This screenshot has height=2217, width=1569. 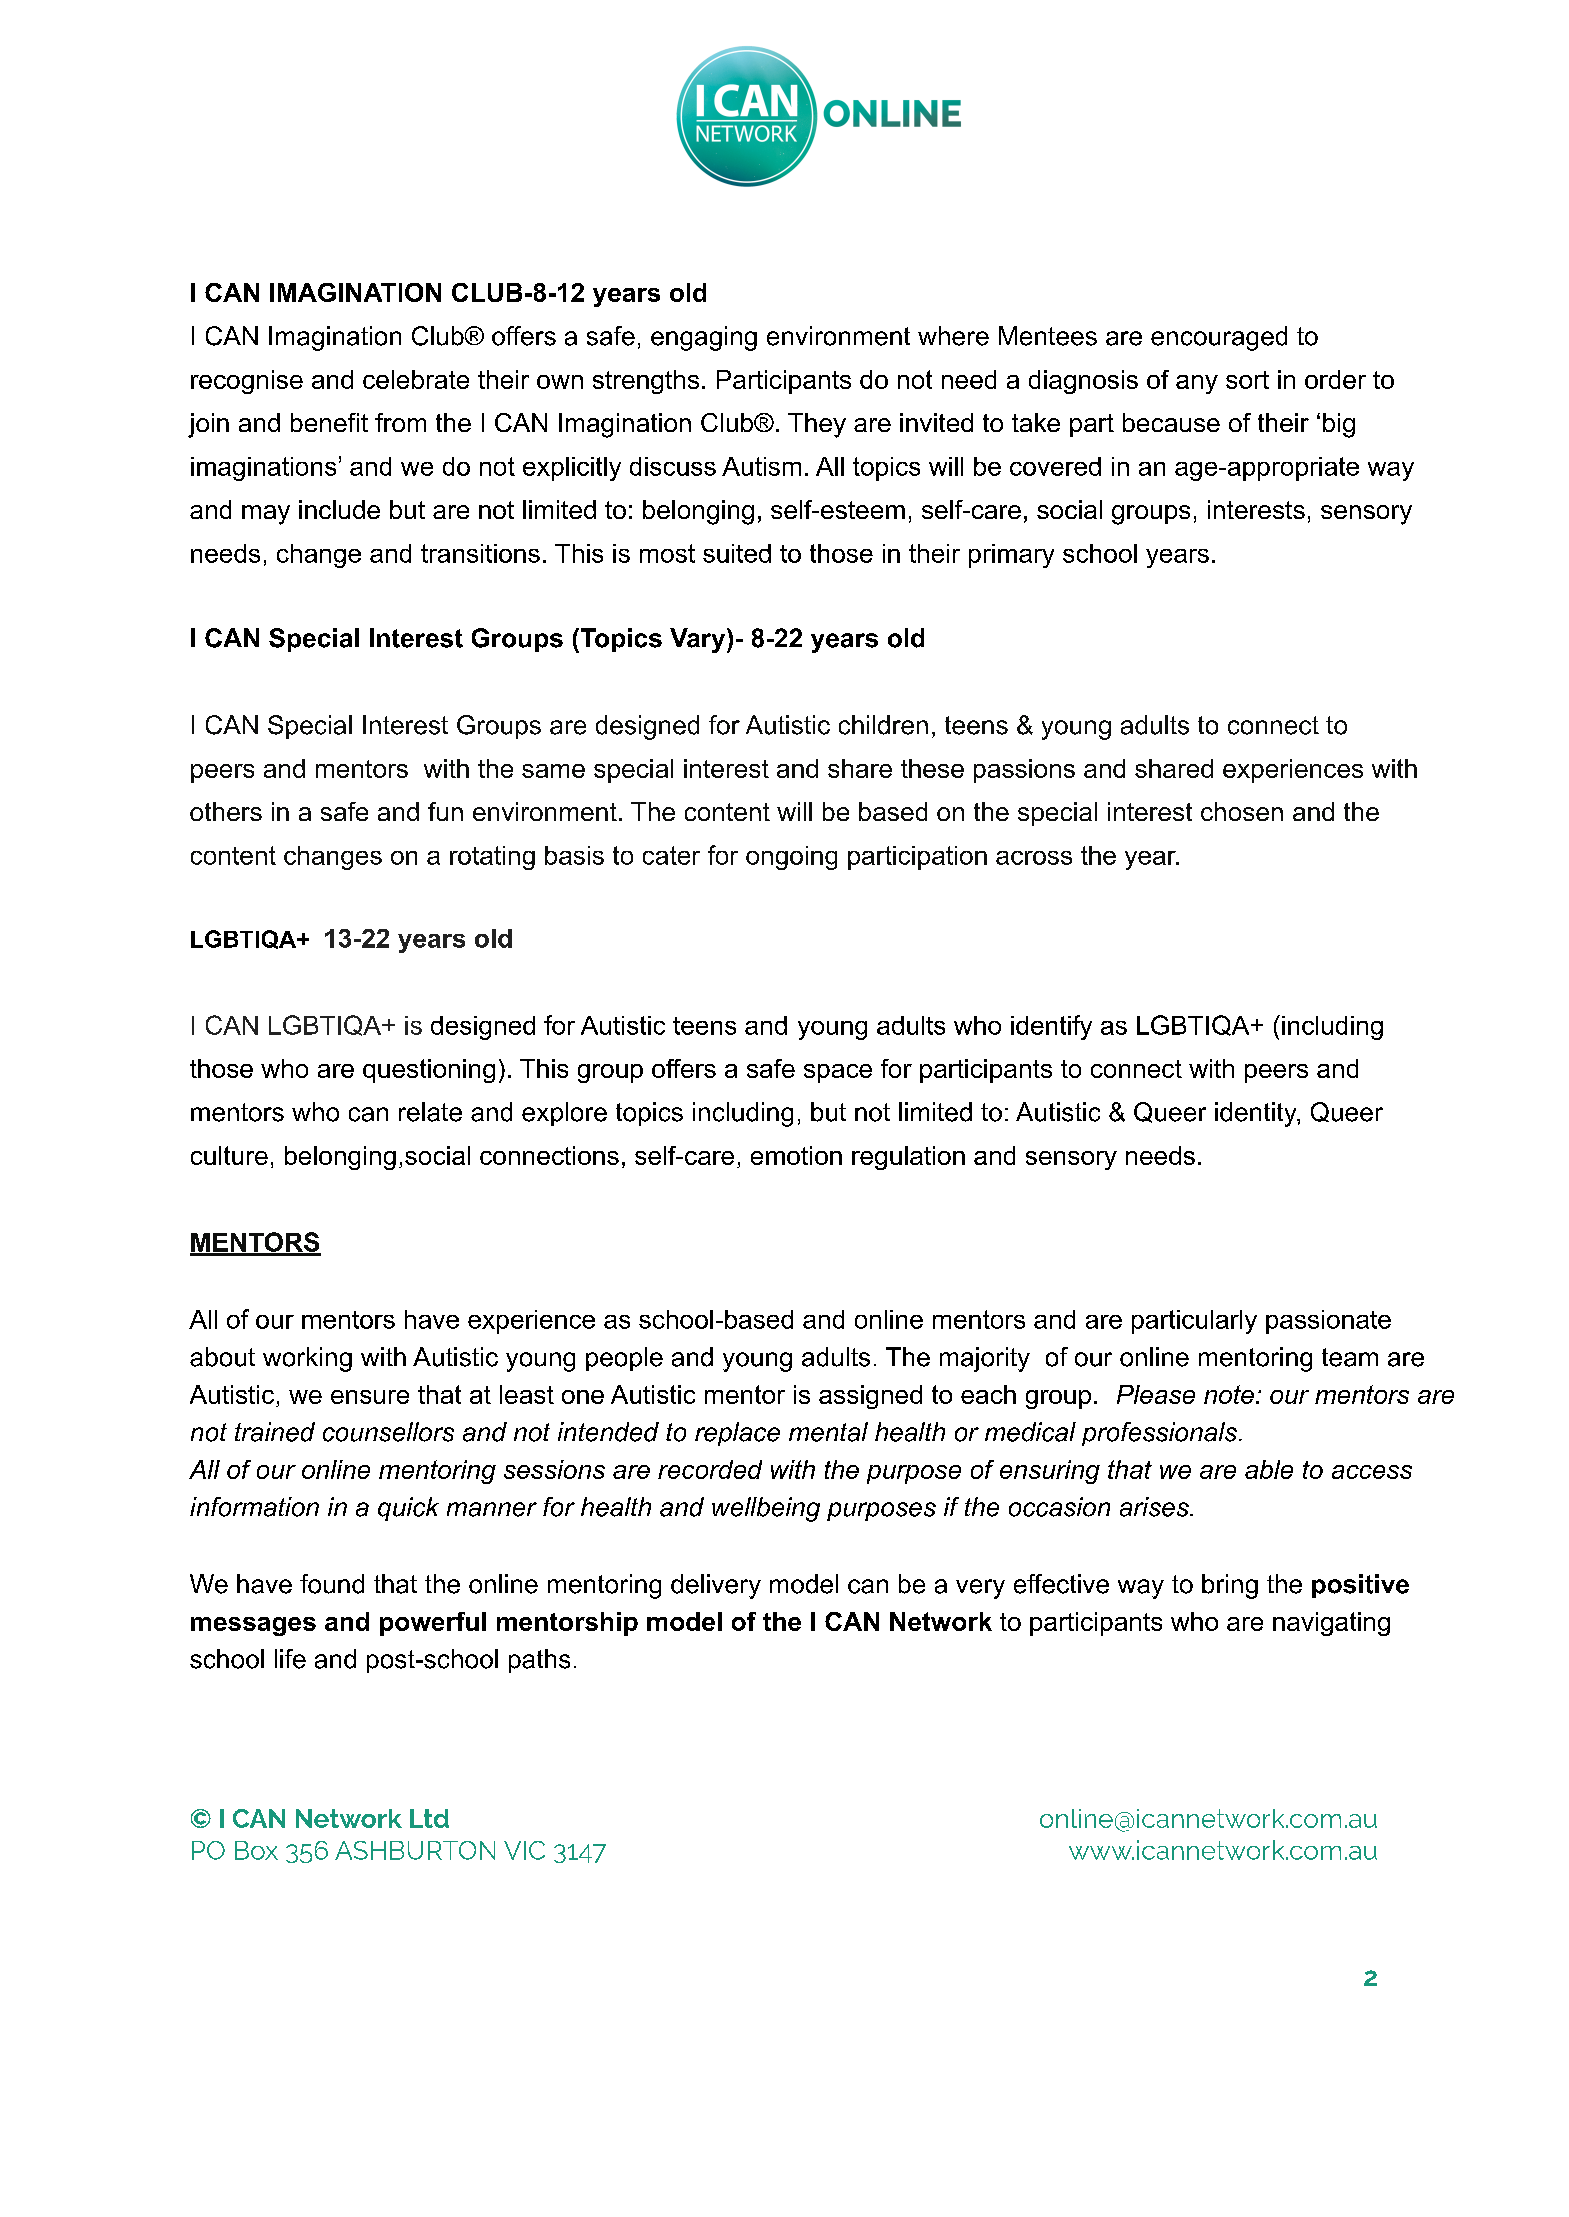 What do you see at coordinates (329, 422) in the screenshot?
I see `benefit` at bounding box center [329, 422].
